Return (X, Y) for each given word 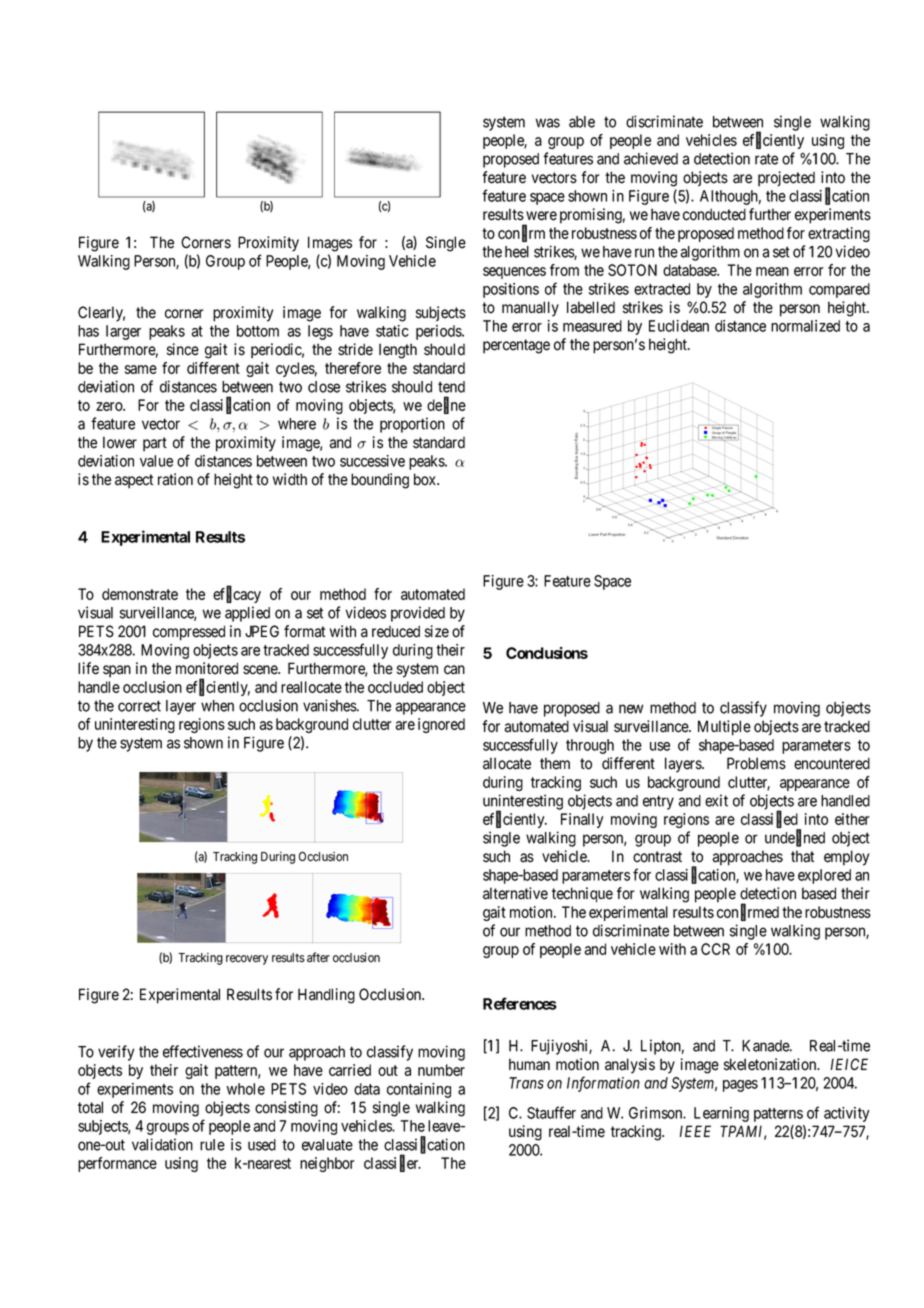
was (548, 123)
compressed (189, 633)
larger (123, 332)
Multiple (724, 728)
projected (786, 179)
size (437, 631)
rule (212, 1145)
